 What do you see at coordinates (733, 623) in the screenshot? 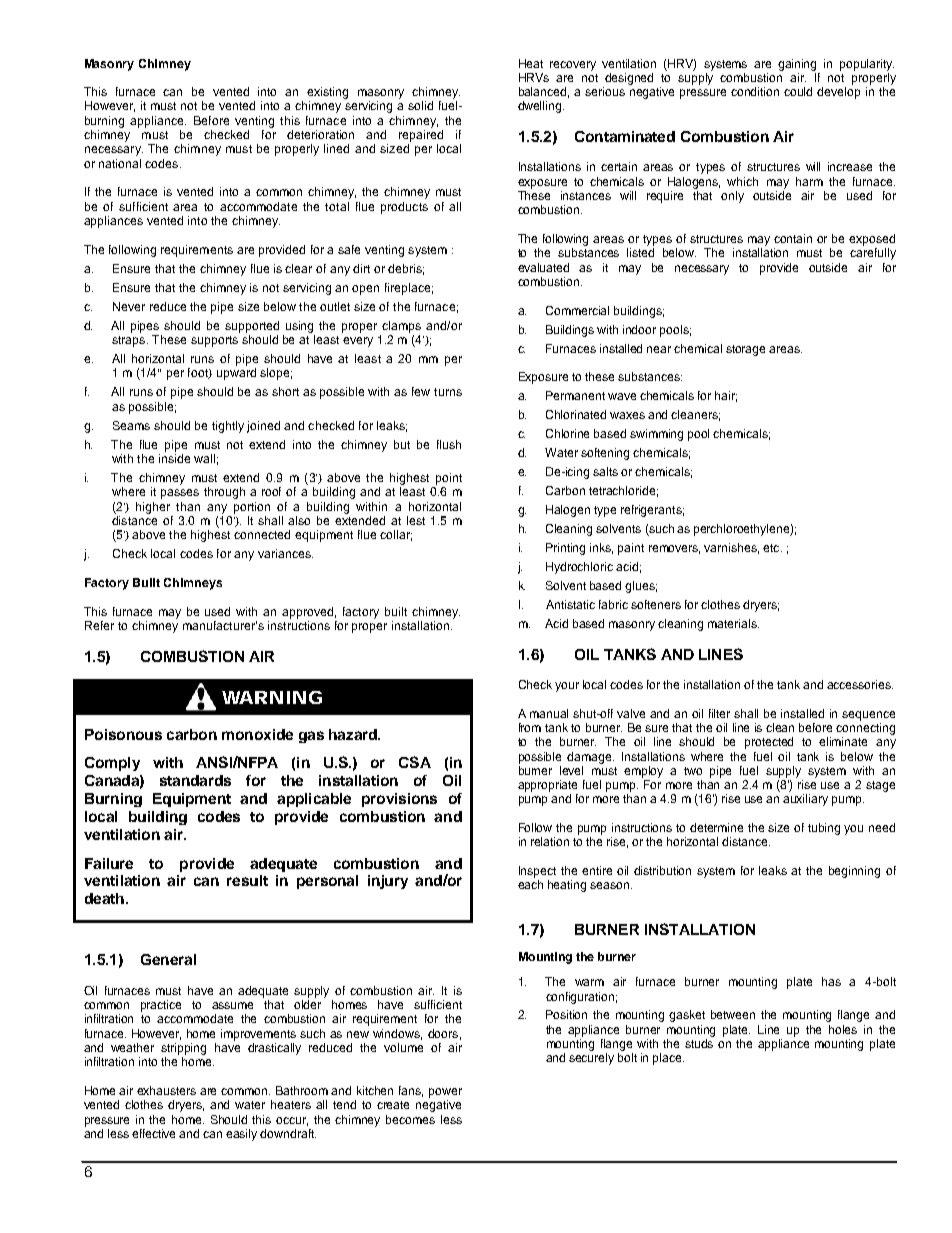
I see `materials` at bounding box center [733, 623].
